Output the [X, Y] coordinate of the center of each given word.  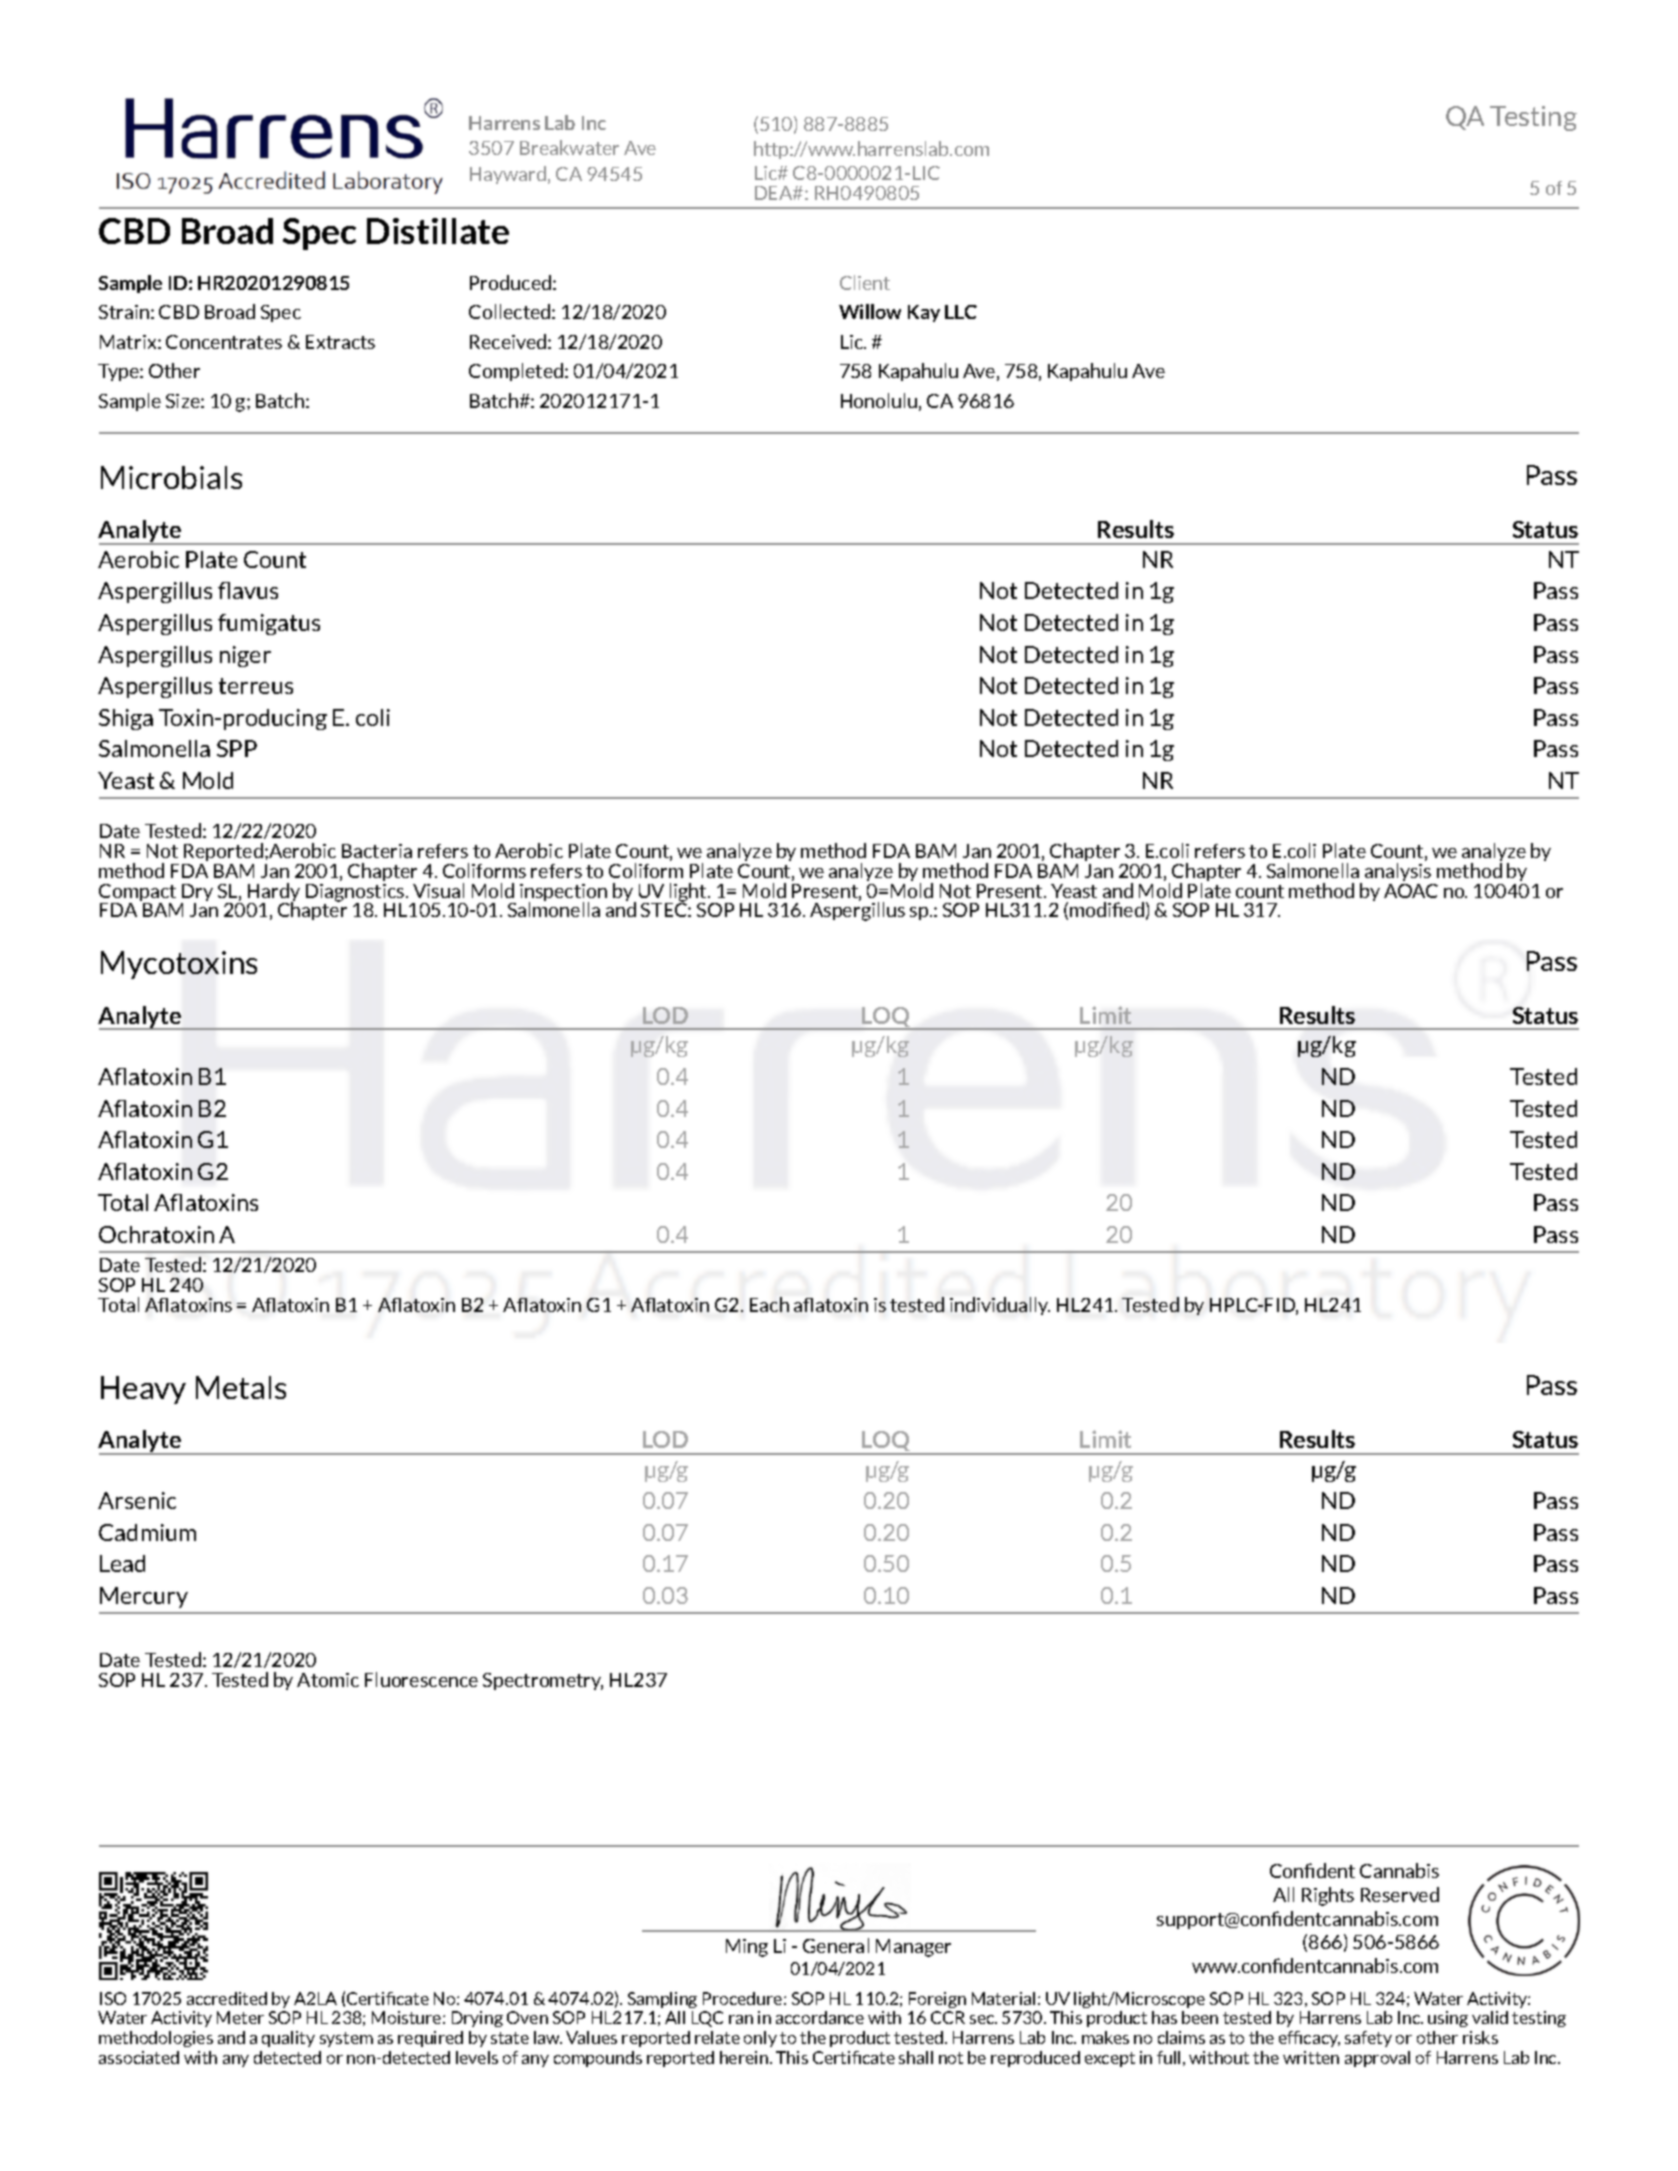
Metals [241, 1387]
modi [1092, 909]
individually [1000, 1306]
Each [769, 1304]
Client [865, 282]
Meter [240, 2017]
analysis [1398, 872]
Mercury [144, 1597]
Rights [1328, 1896]
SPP [237, 748]
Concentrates [224, 342]
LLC [961, 312]
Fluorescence [421, 1679]
